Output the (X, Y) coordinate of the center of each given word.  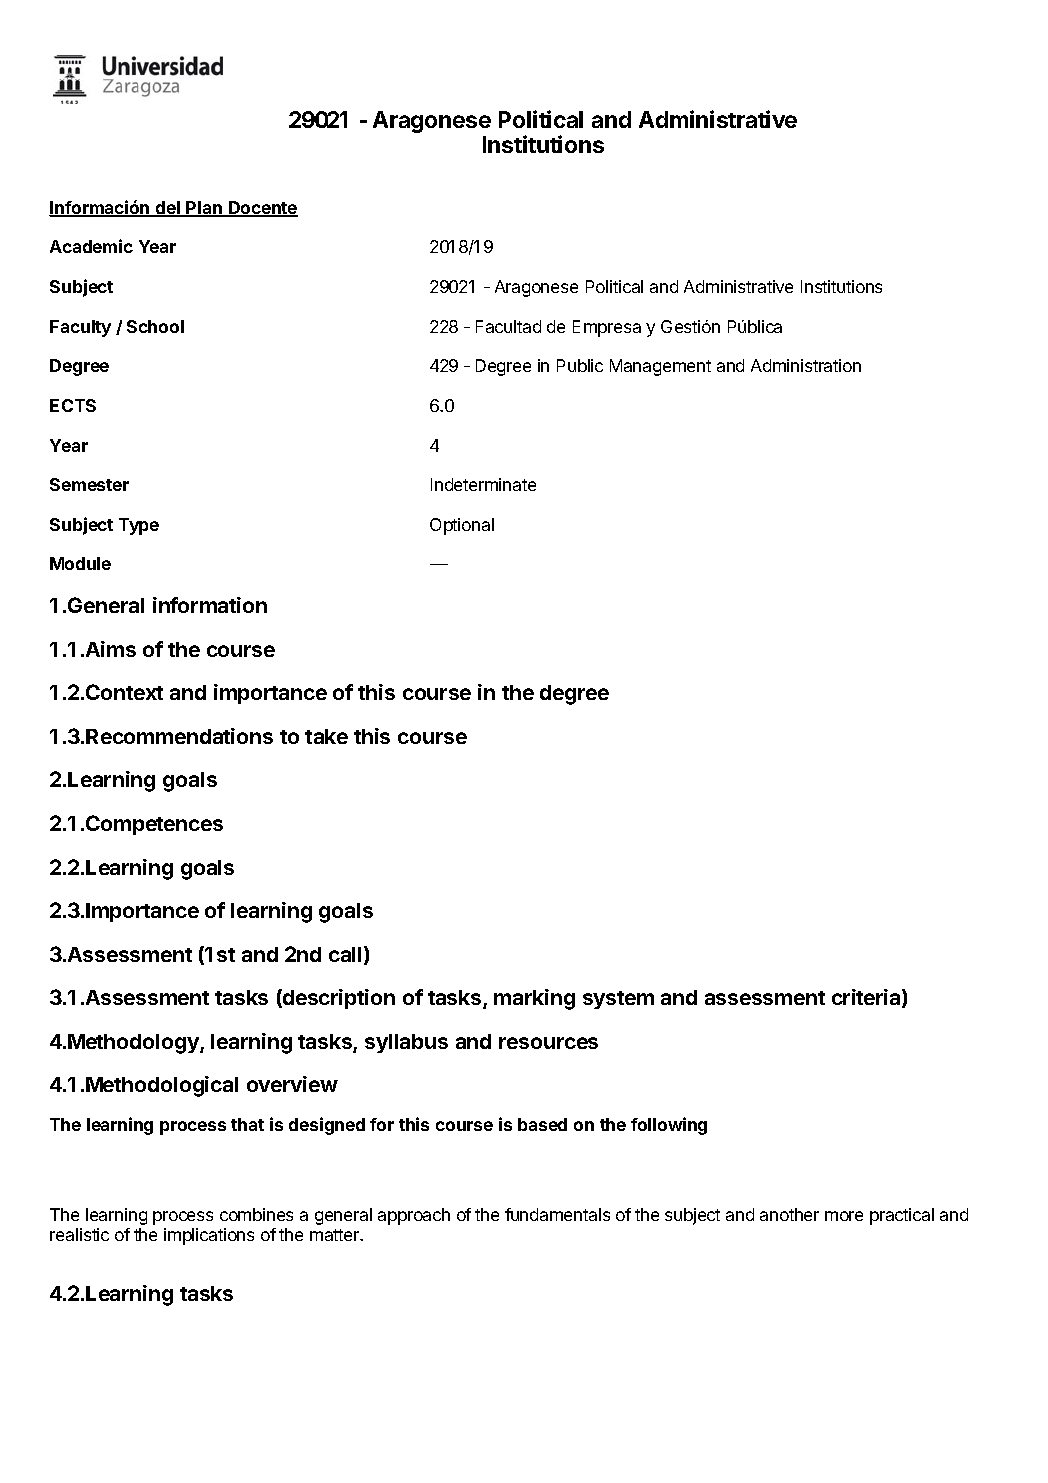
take (326, 736)
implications (209, 1236)
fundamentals (557, 1214)
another (789, 1214)
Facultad (508, 326)
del (168, 209)
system (618, 1000)
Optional (462, 526)
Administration (806, 365)
